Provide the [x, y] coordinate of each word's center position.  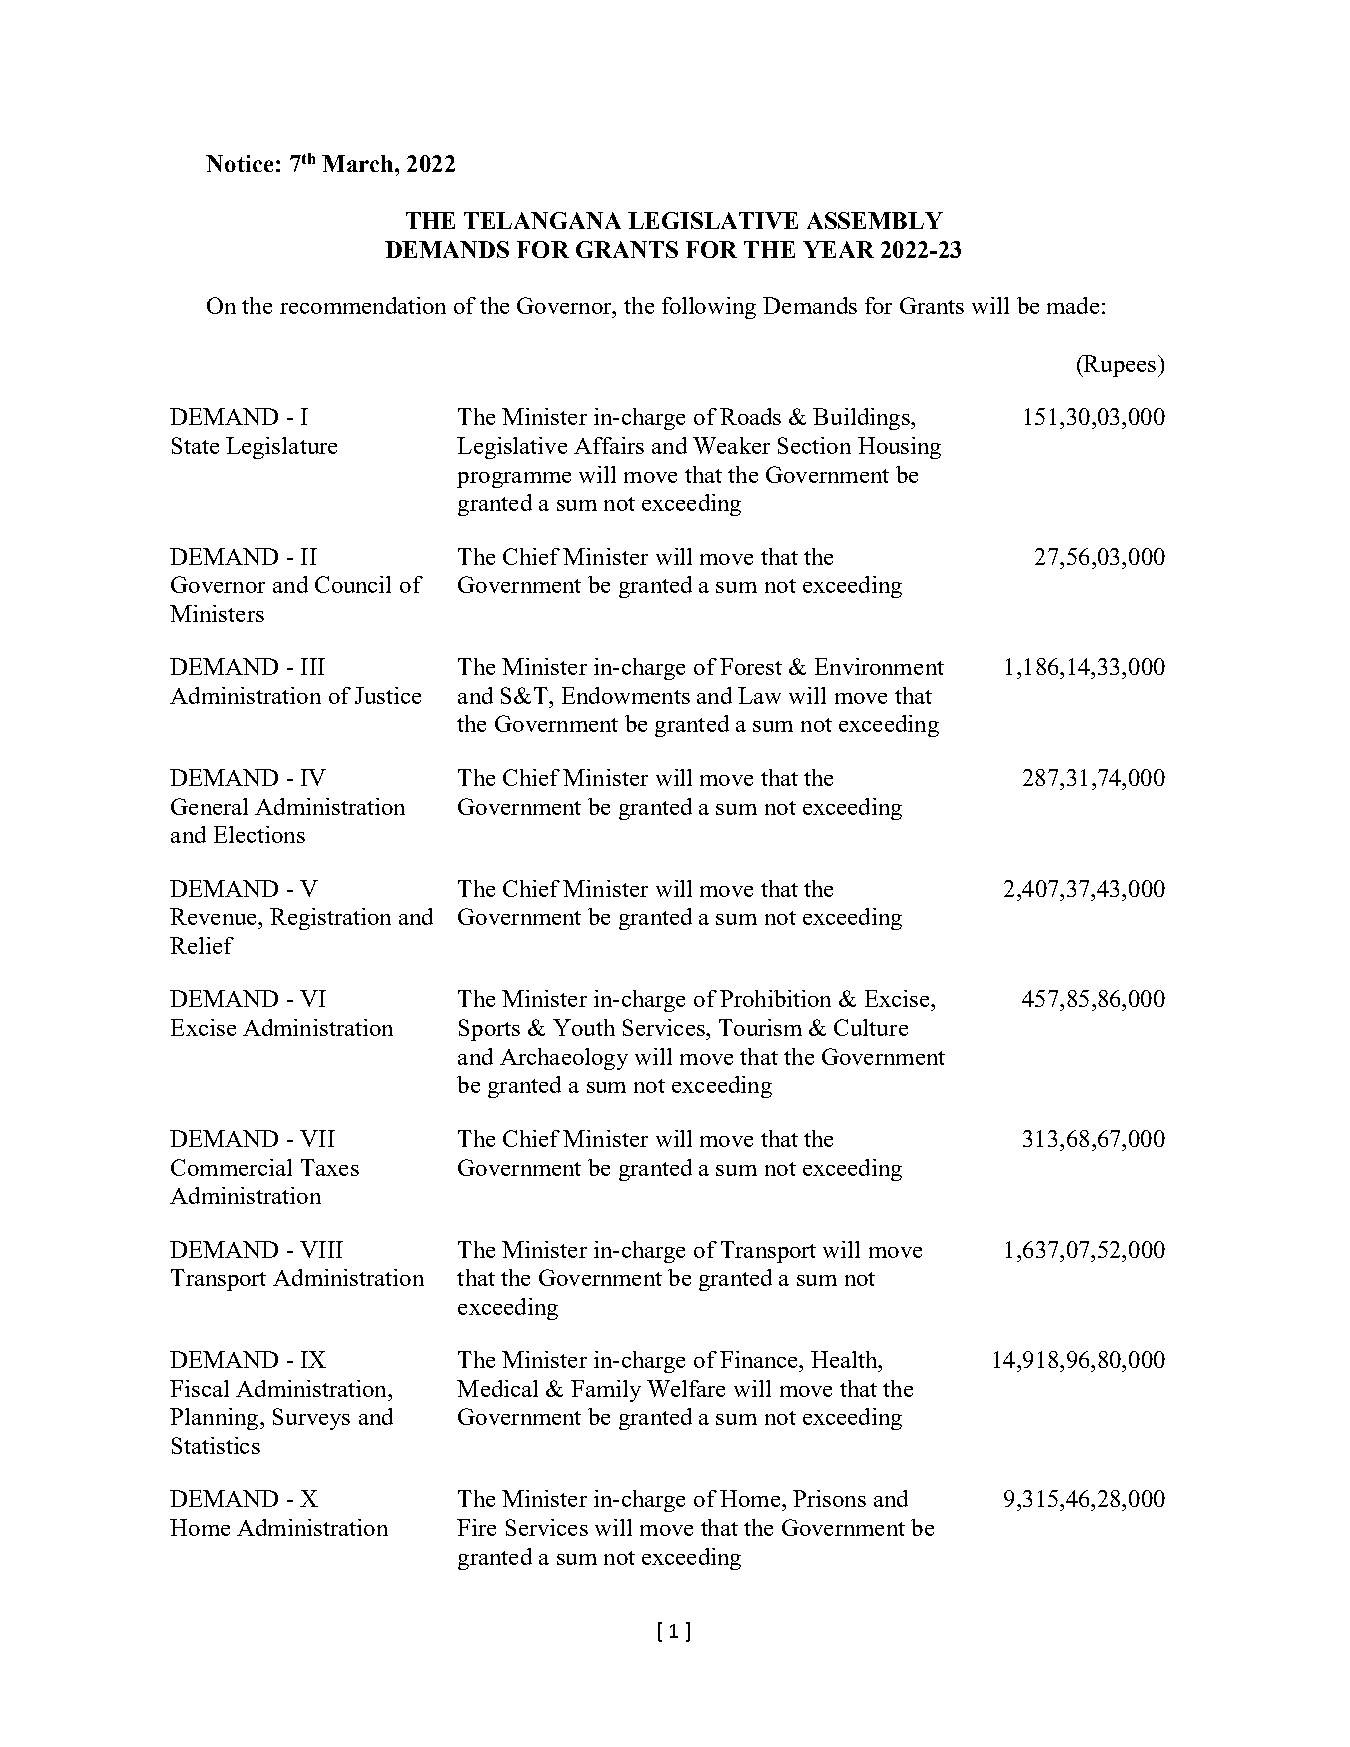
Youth [584, 1027]
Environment [879, 666]
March [359, 163]
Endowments [626, 695]
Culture [871, 1027]
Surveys [311, 1419]
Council [353, 584]
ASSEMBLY [875, 220]
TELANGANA [542, 220]
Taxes [330, 1167]
